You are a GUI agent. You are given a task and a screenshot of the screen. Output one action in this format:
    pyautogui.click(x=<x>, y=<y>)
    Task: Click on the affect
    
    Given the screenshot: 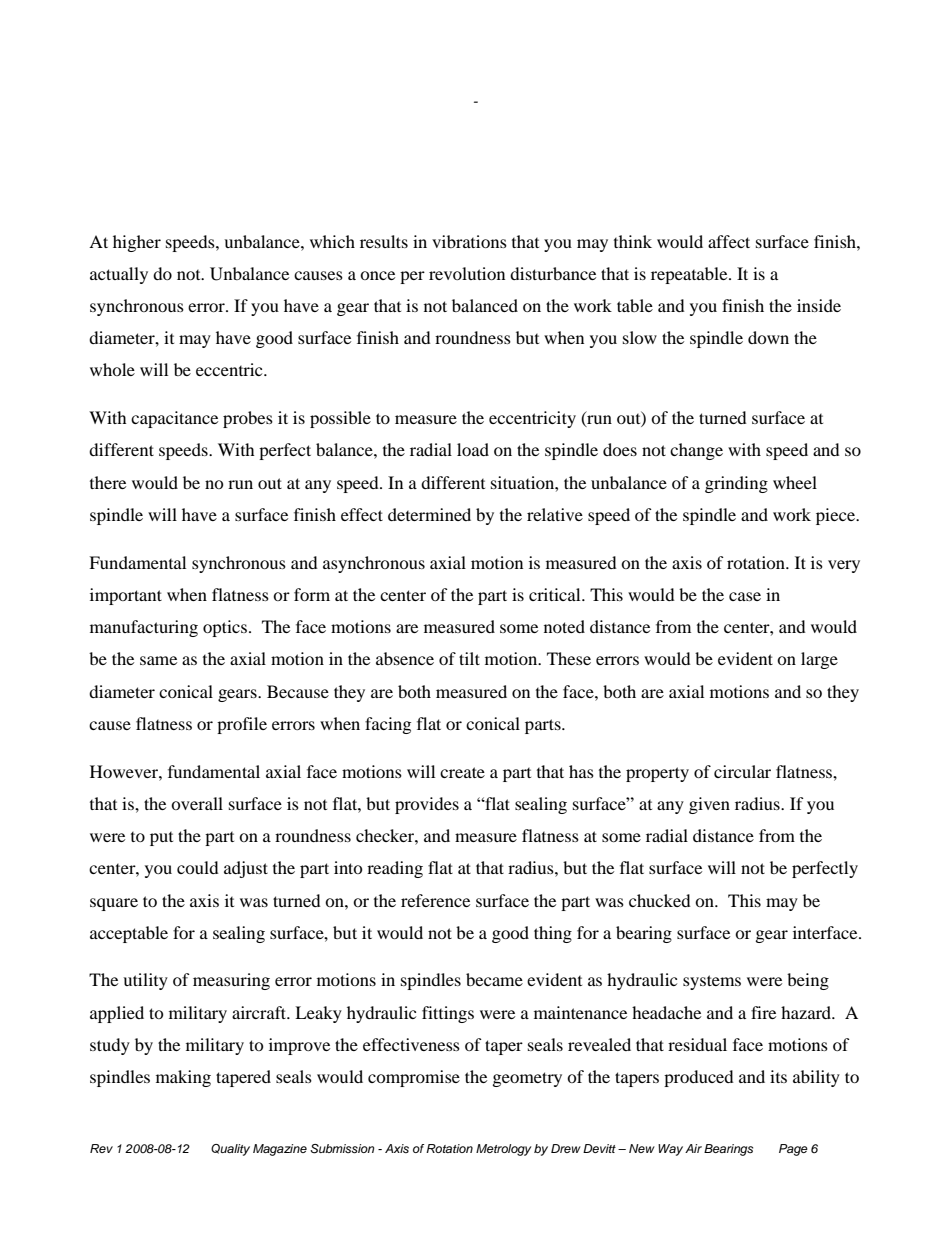 What is the action you would take?
    pyautogui.click(x=729, y=241)
